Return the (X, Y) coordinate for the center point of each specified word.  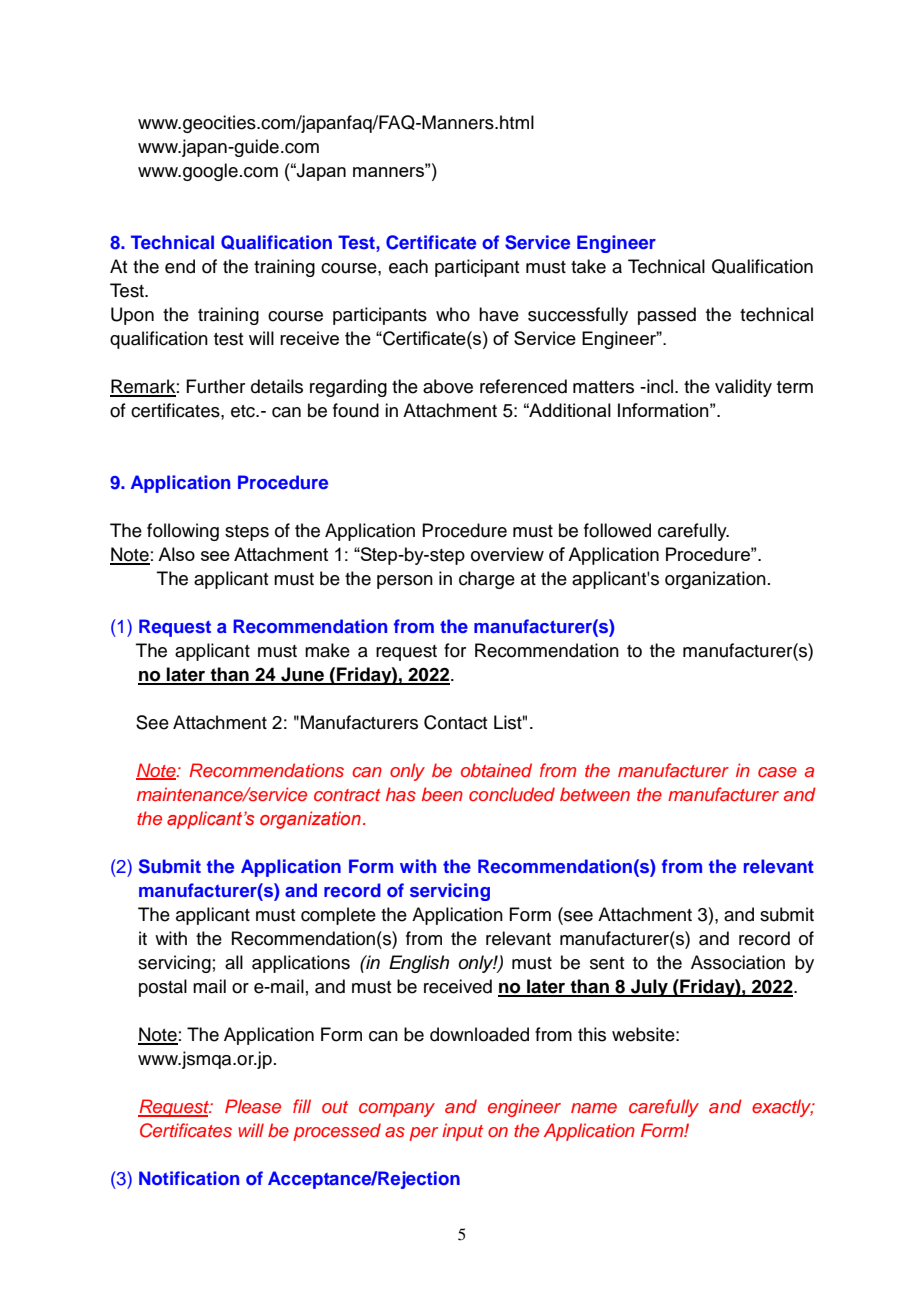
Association (738, 962)
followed (617, 530)
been (442, 794)
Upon (132, 316)
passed (667, 316)
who (453, 314)
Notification (189, 1178)
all (234, 962)
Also (176, 554)
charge (487, 580)
